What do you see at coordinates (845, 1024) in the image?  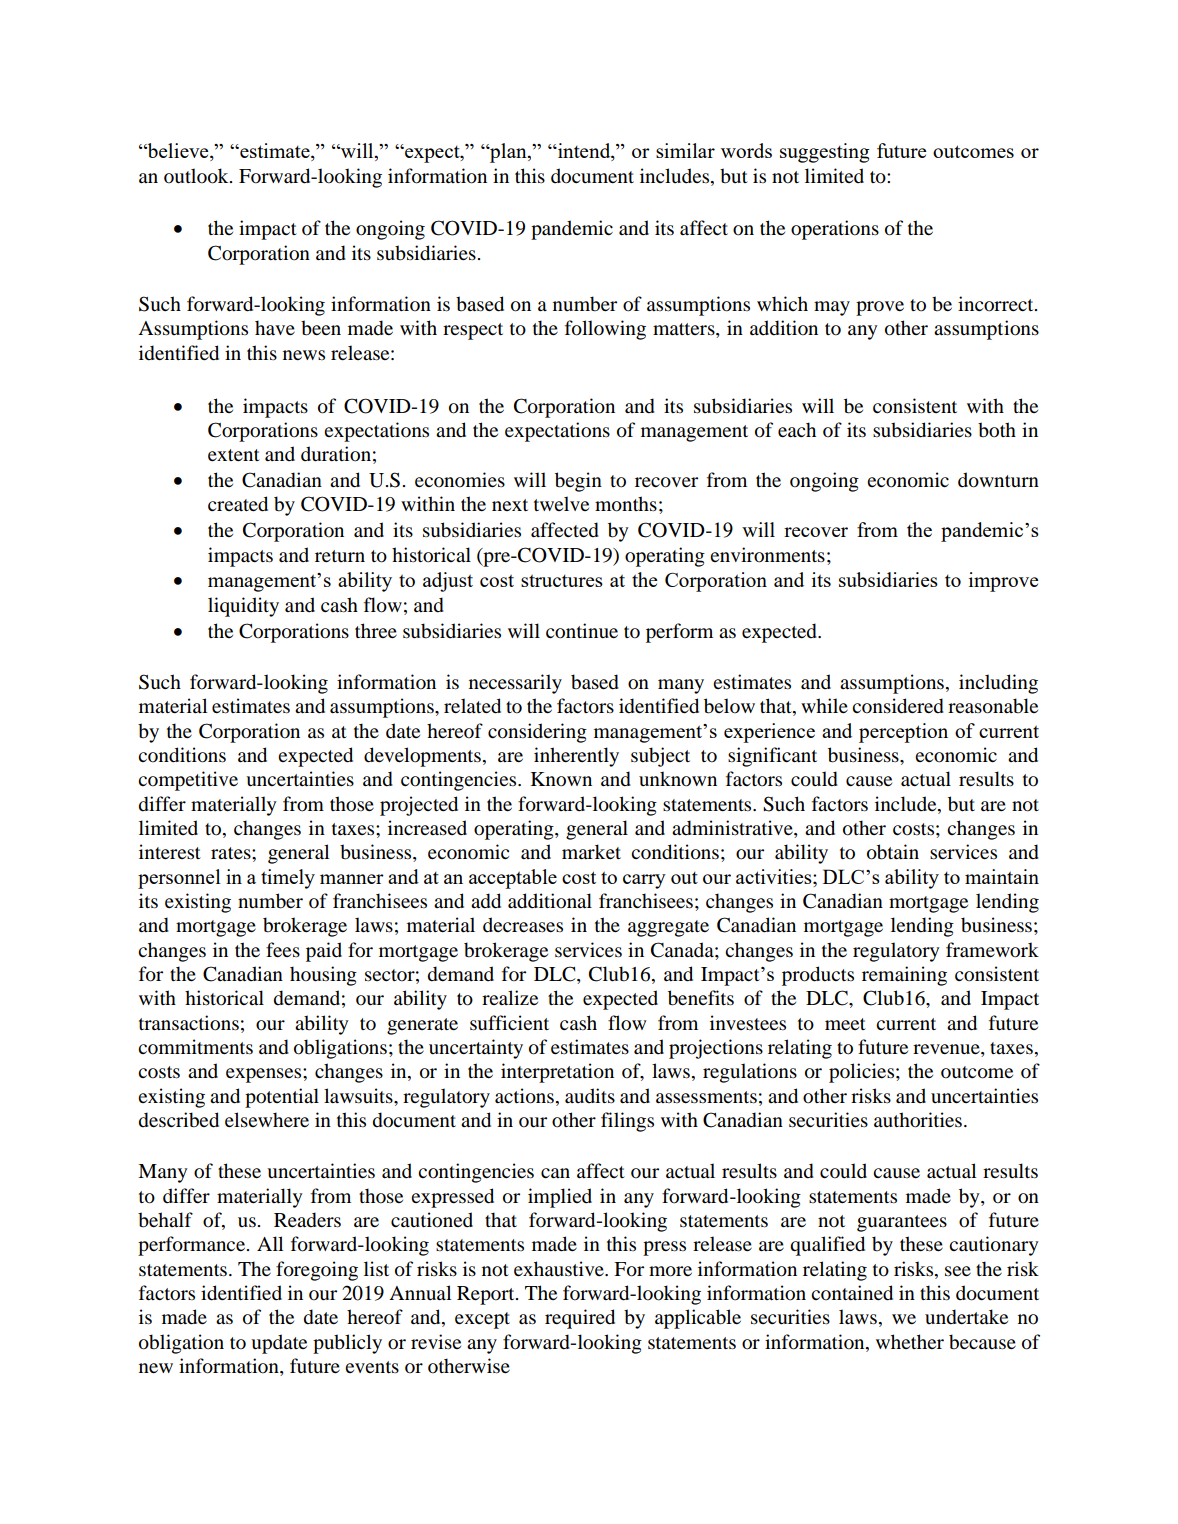 I see `meet` at bounding box center [845, 1024].
